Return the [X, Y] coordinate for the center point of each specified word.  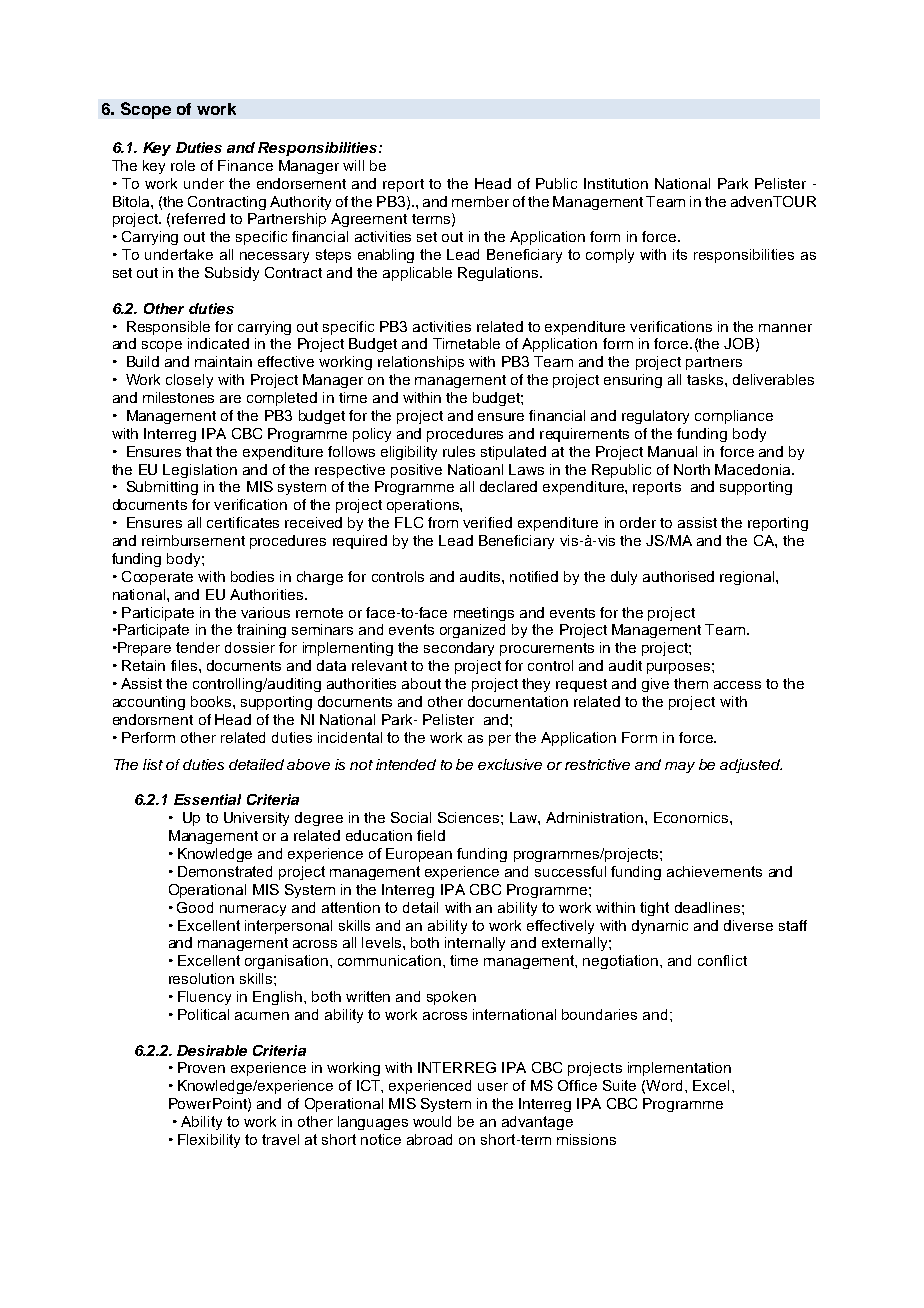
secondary [459, 649]
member [480, 201]
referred [198, 218]
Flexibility [209, 1141]
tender [198, 647]
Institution [616, 183]
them [691, 683]
